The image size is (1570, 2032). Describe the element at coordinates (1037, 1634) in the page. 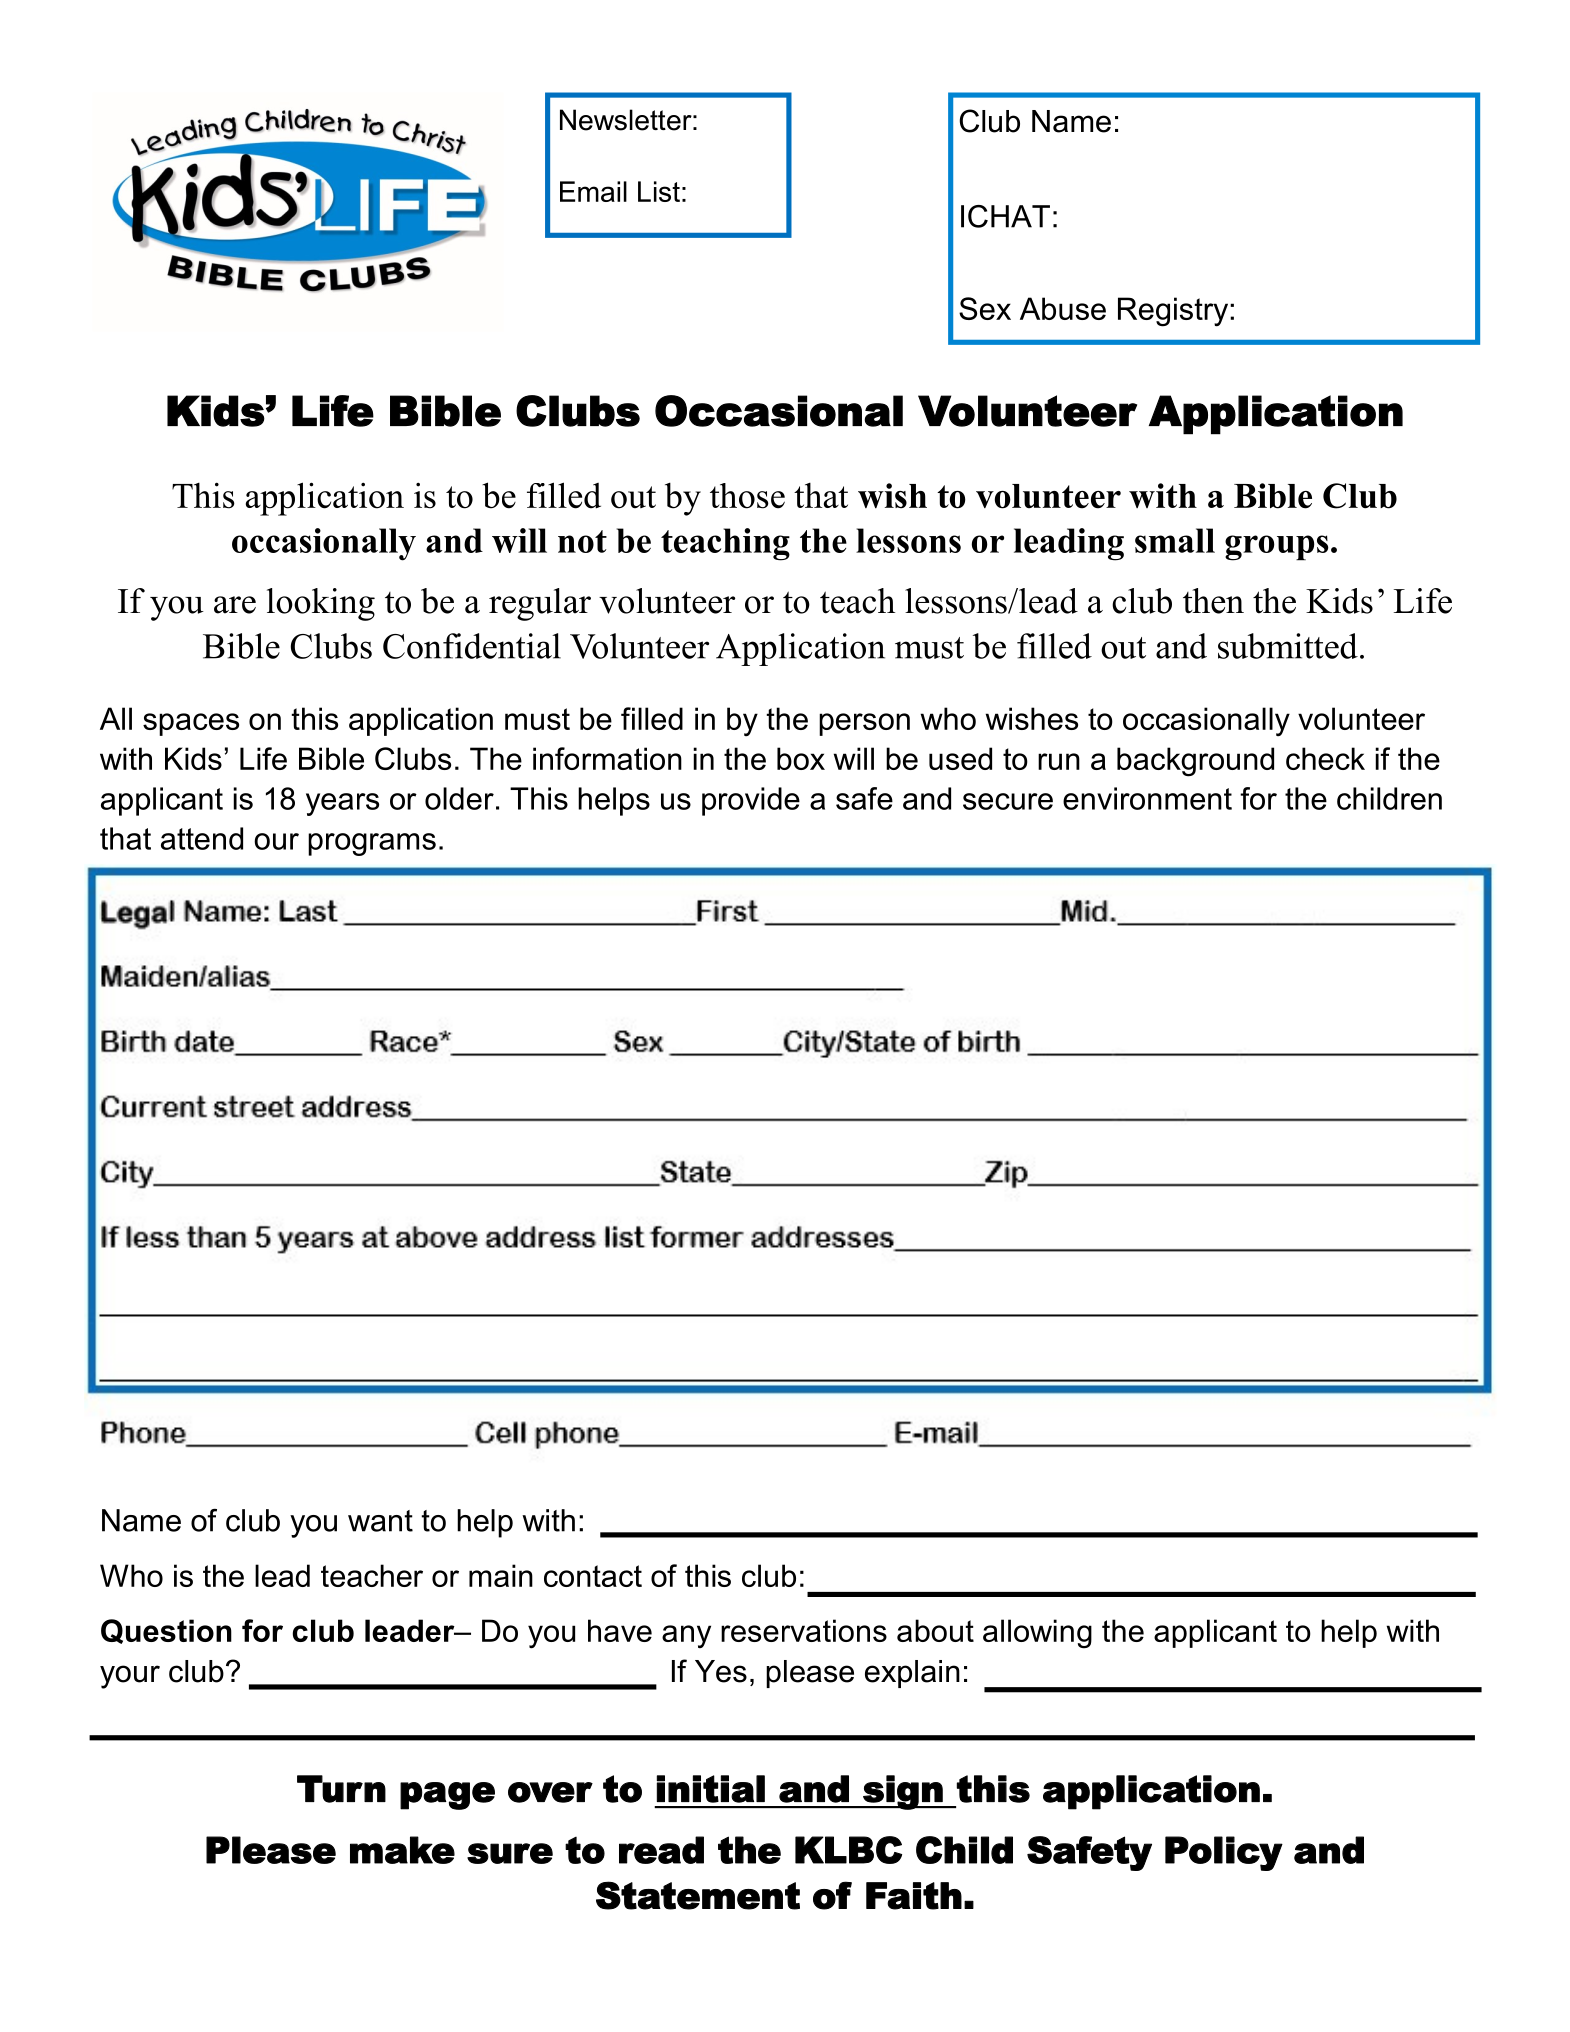

I see `allowing` at that location.
